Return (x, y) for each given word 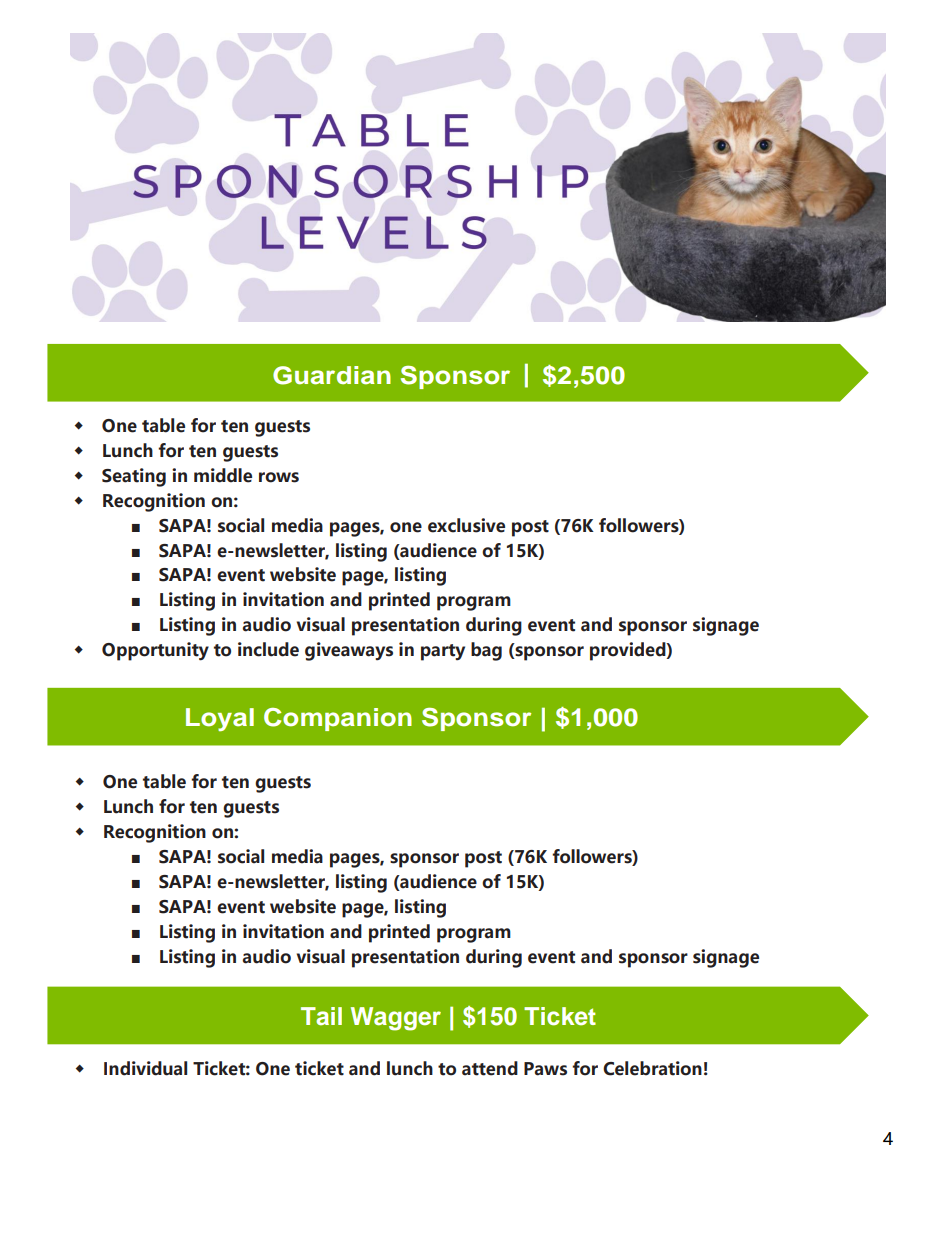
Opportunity (155, 651)
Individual (145, 1068)
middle (223, 475)
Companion (338, 719)
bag (486, 651)
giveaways (349, 651)
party (443, 652)
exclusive (466, 525)
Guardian (332, 375)
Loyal (220, 719)
